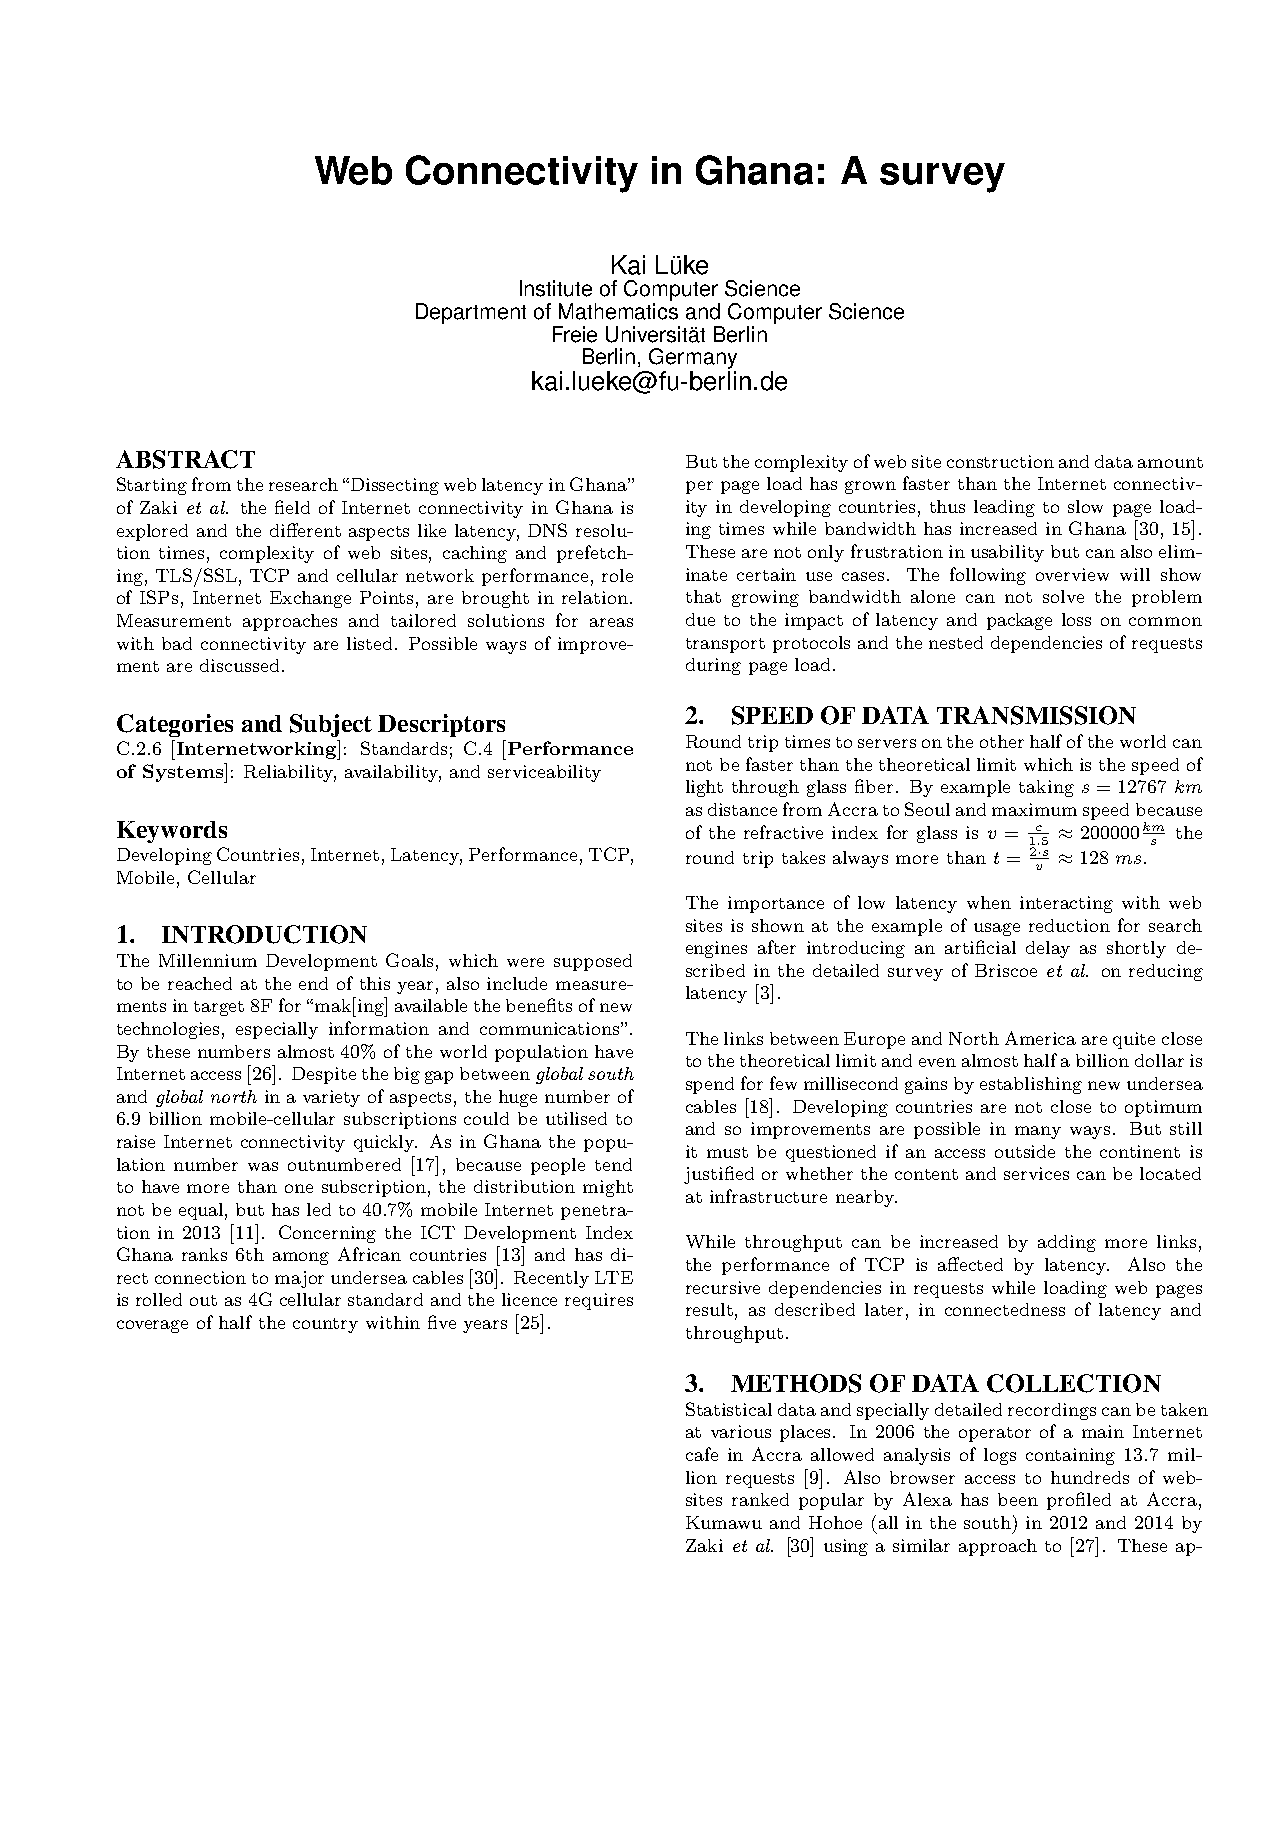 The height and width of the image is (1821, 1288). I want to click on ABSTRACT, so click(185, 459).
